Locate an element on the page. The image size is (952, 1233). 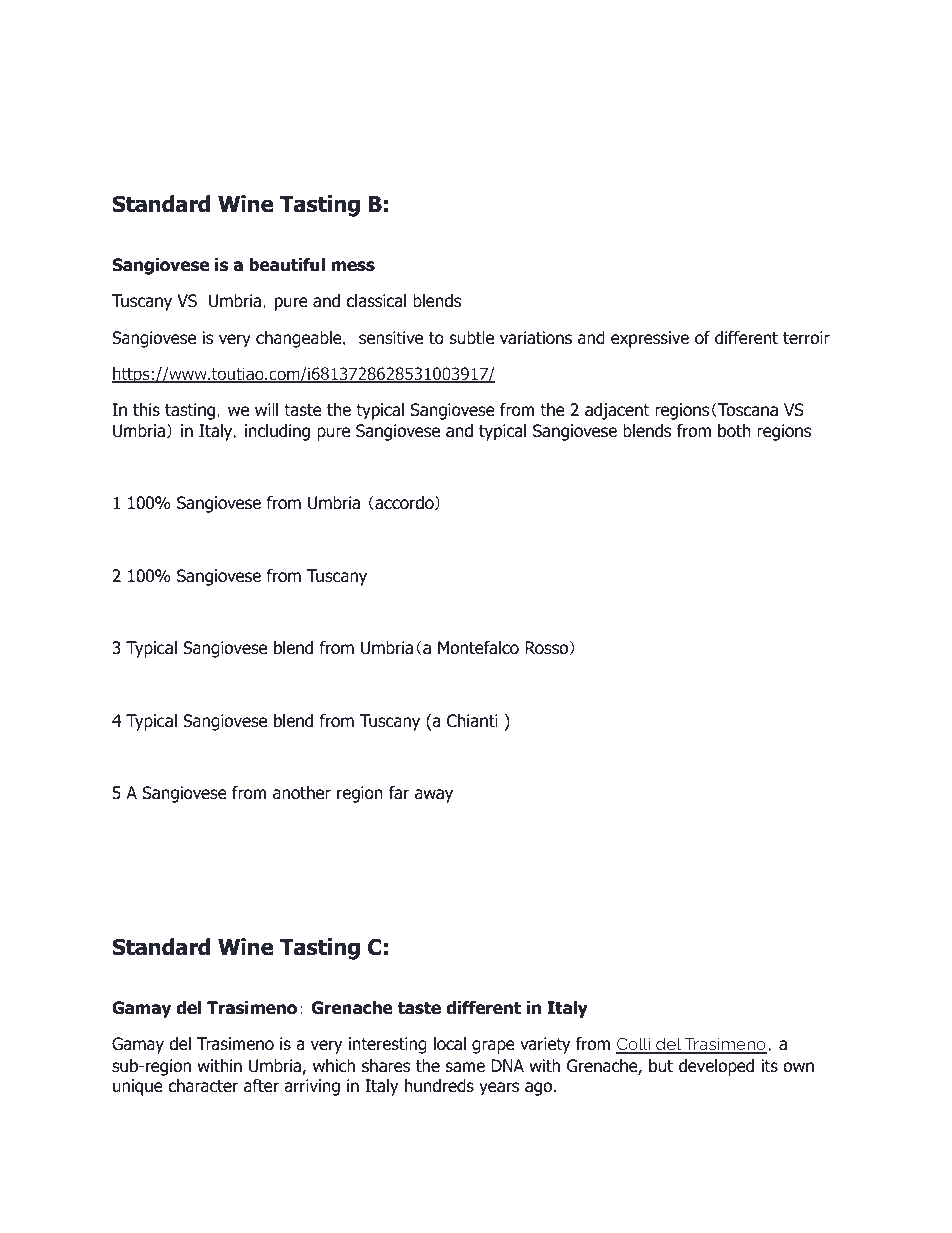
far is located at coordinates (399, 793).
